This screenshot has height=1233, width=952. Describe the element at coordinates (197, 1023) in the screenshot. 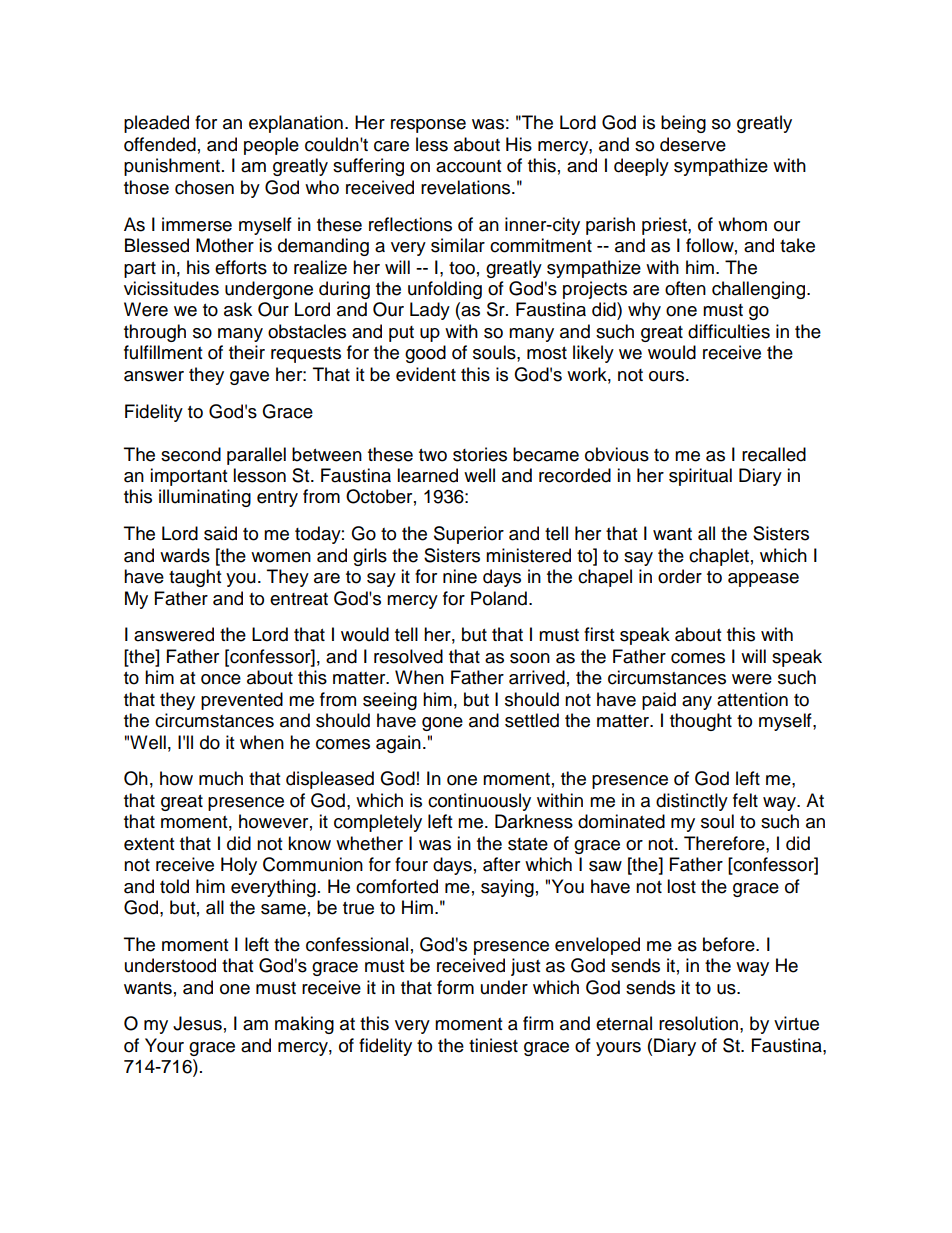

I see `Jesus` at that location.
